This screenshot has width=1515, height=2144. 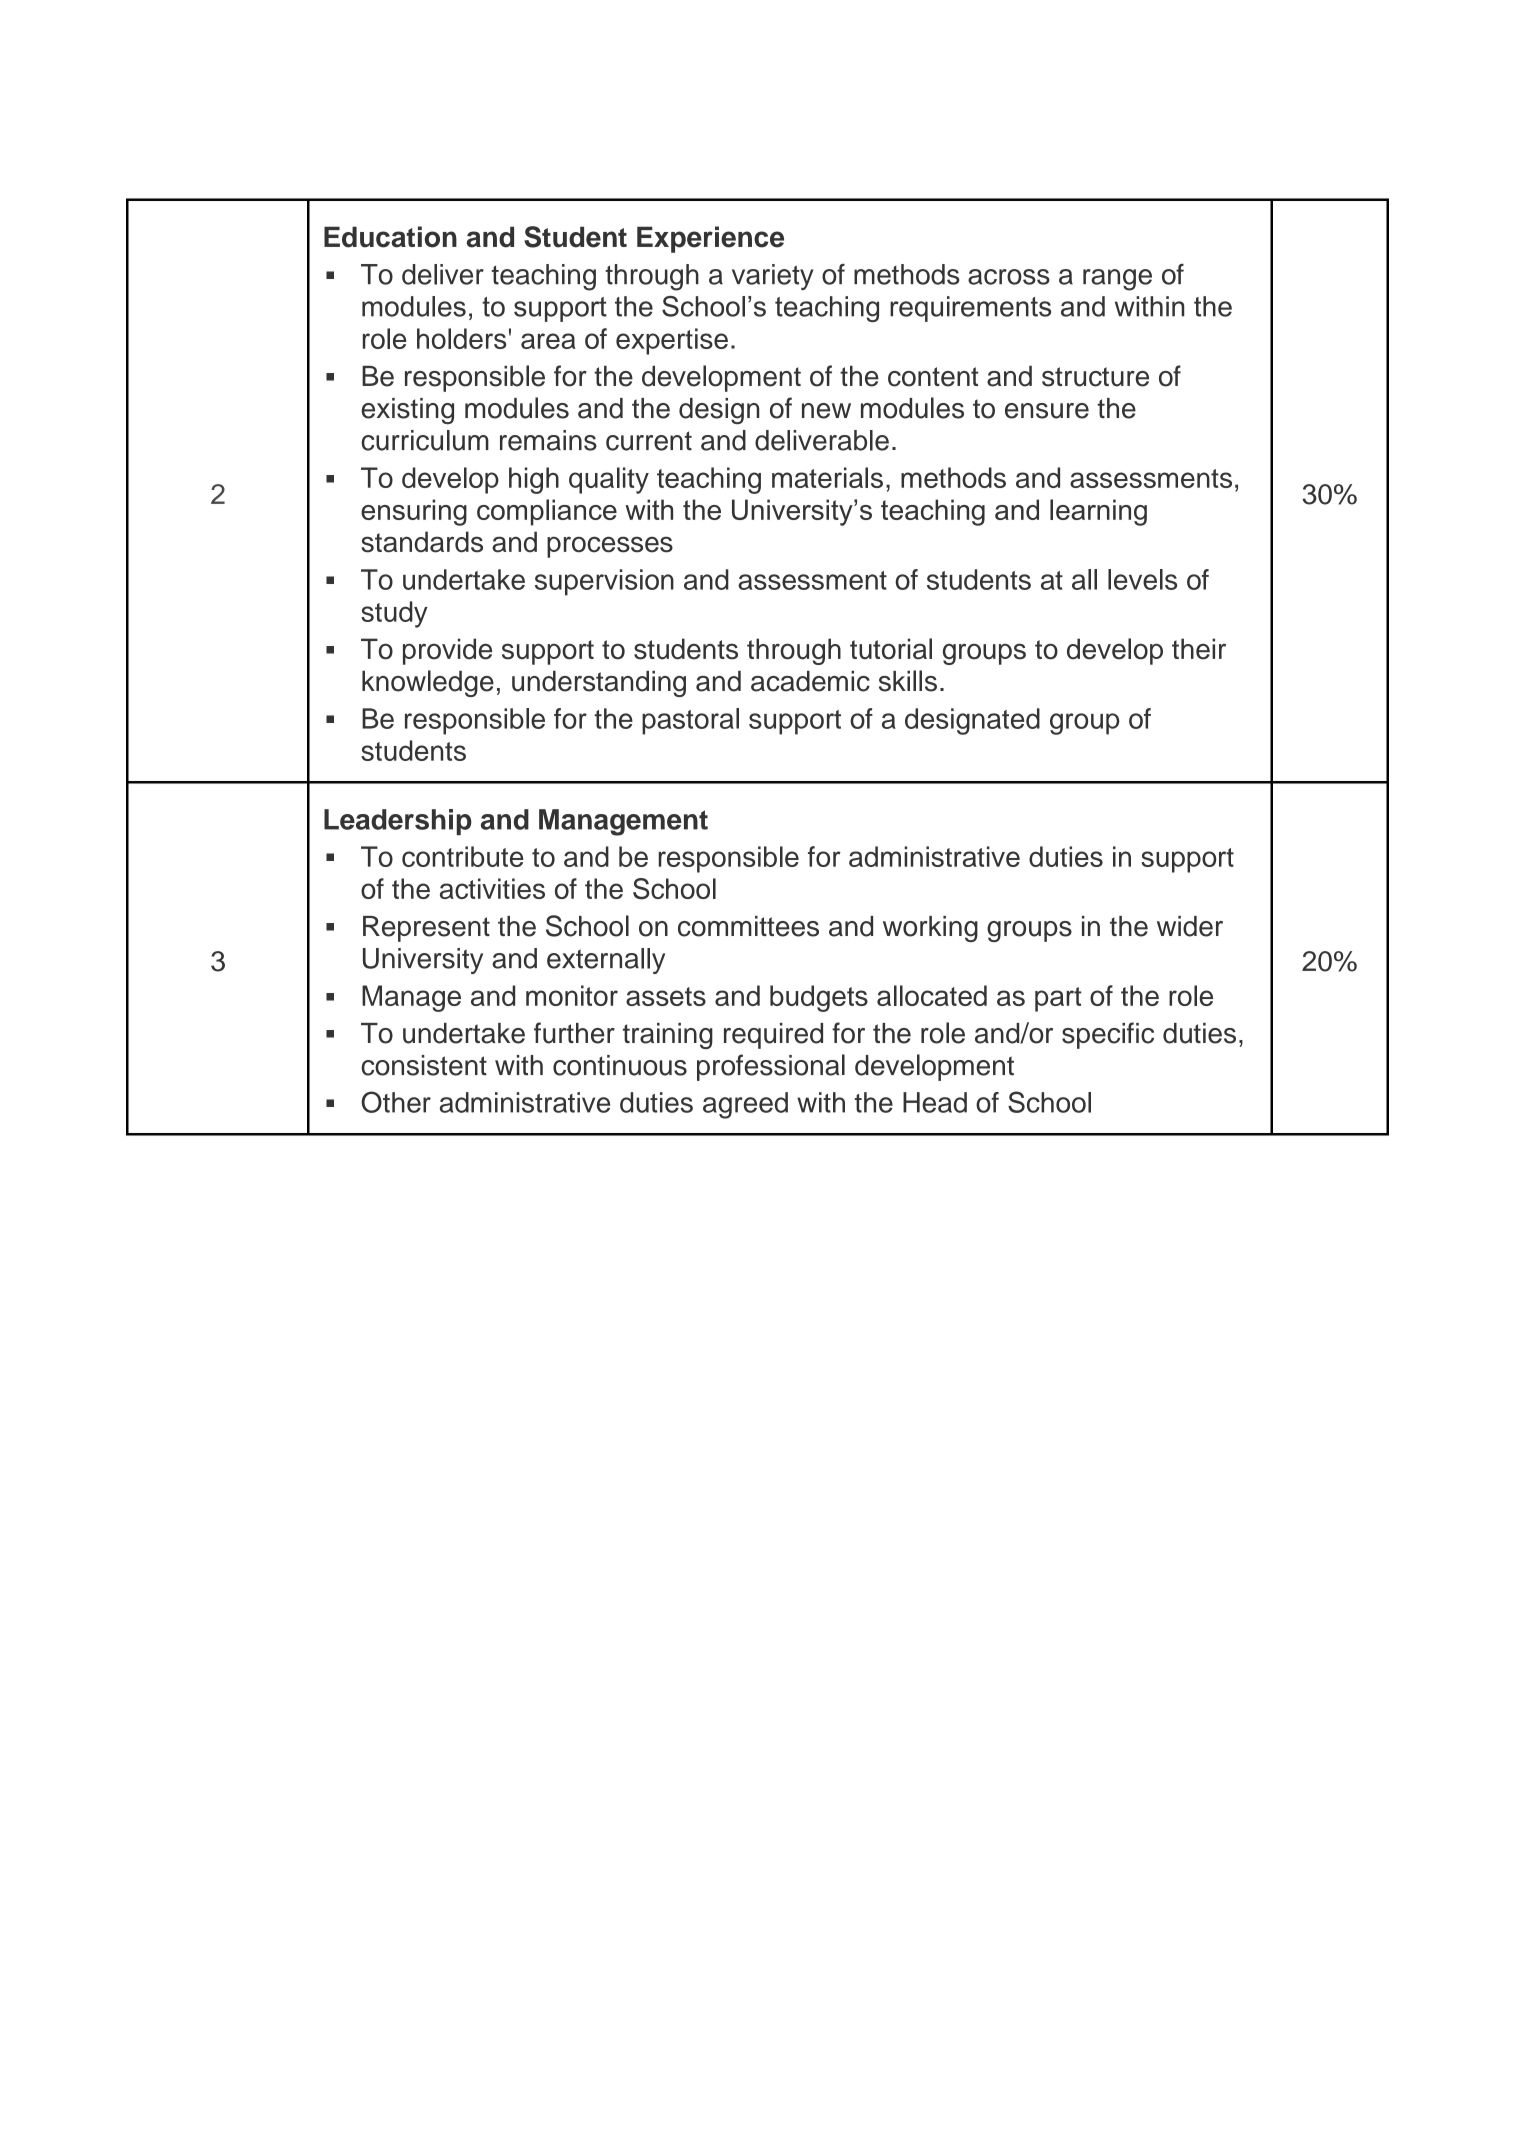 What do you see at coordinates (422, 542) in the screenshot?
I see `standards` at bounding box center [422, 542].
